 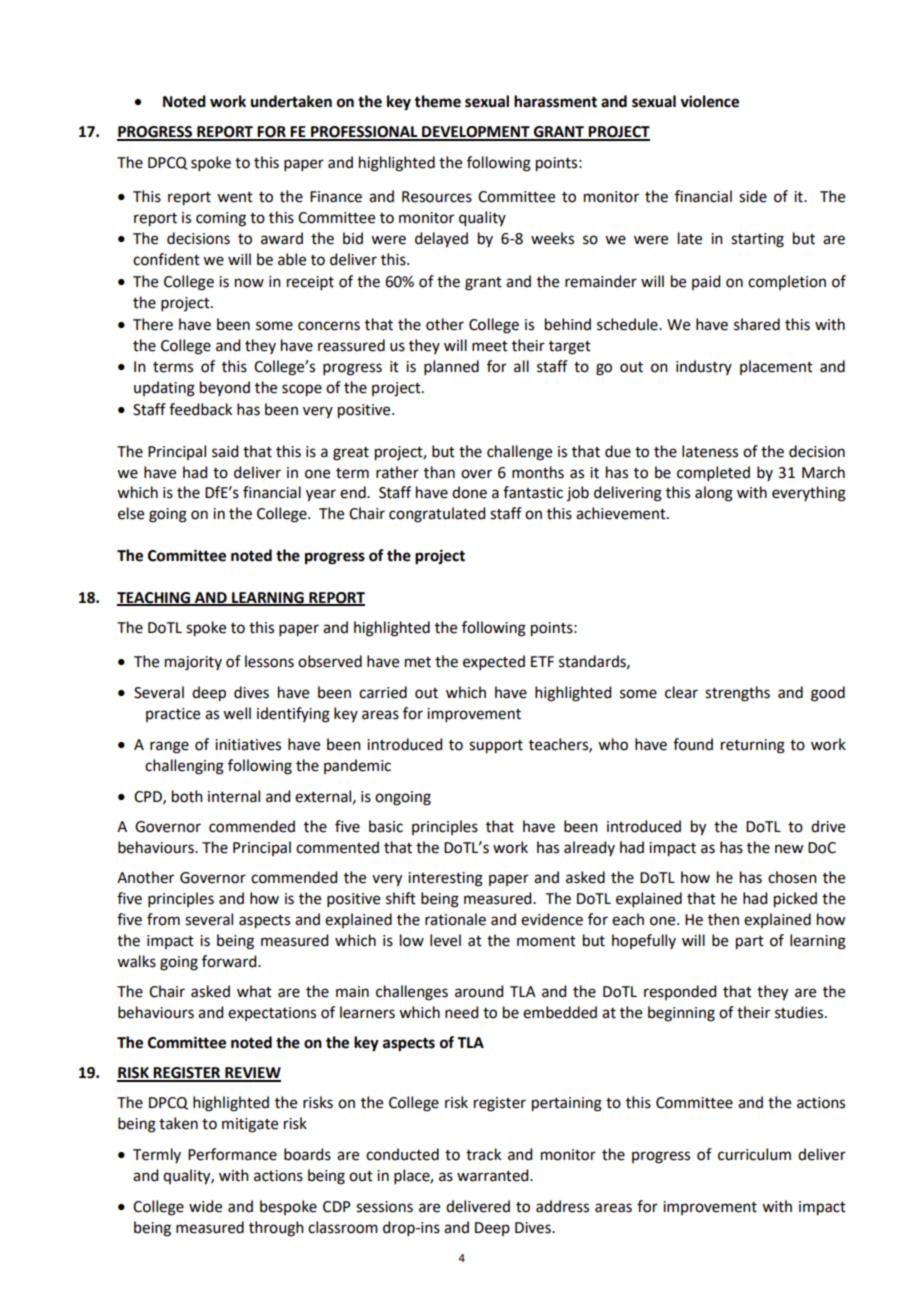 What do you see at coordinates (193, 663) in the page?
I see `majority` at bounding box center [193, 663].
